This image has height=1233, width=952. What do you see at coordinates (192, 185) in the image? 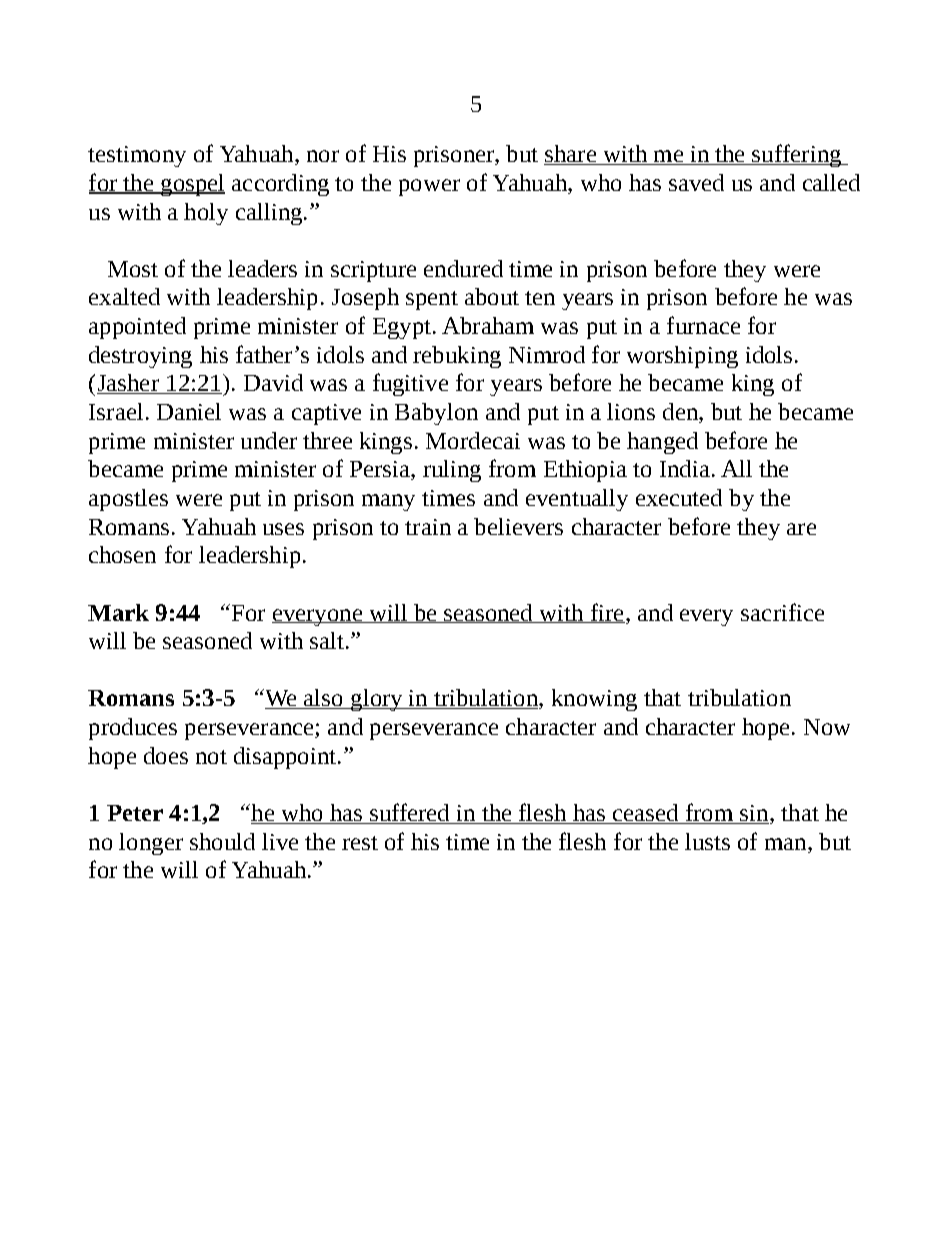
I see `gospel` at bounding box center [192, 185].
